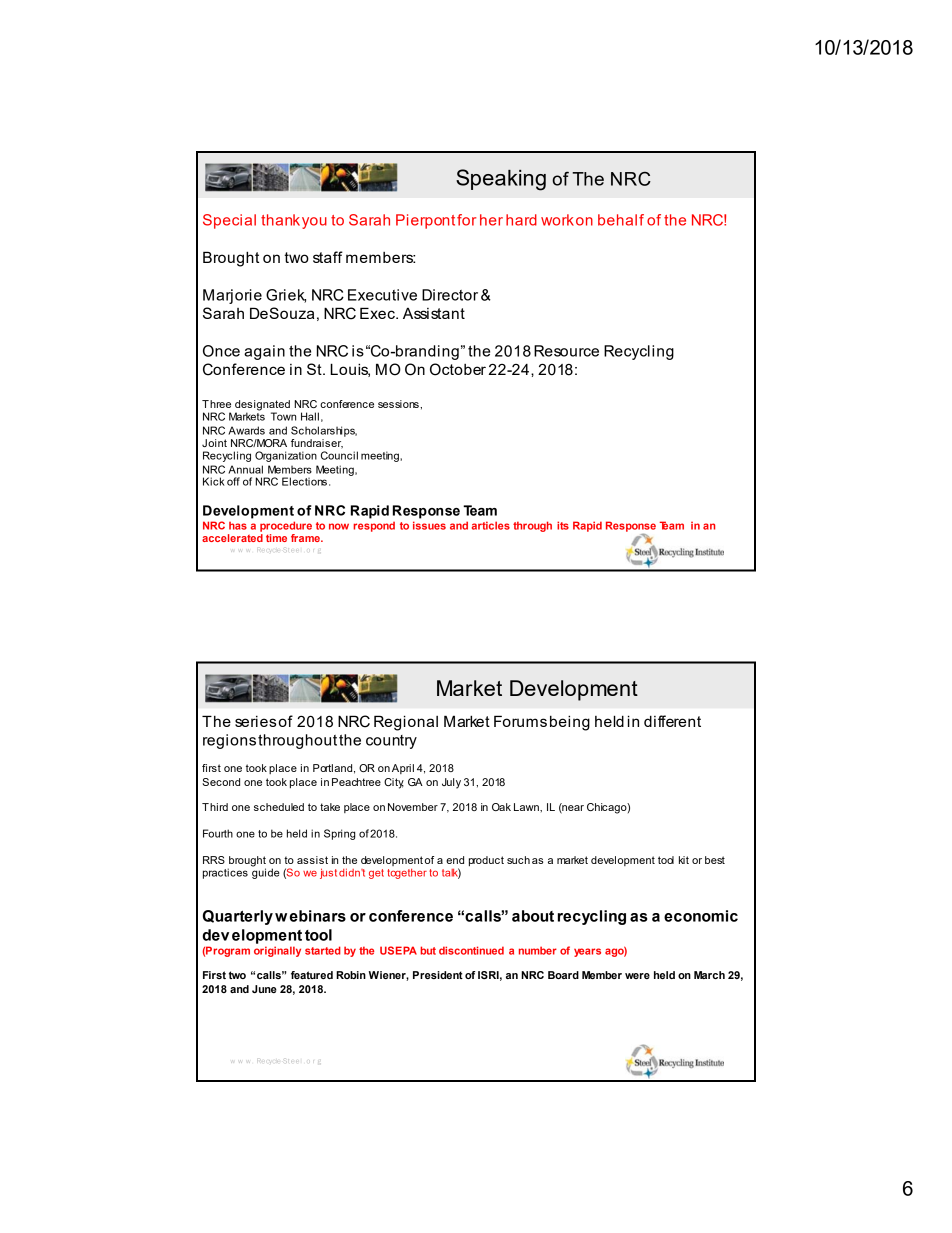 This screenshot has height=1233, width=952. I want to click on Pierpont, so click(425, 221).
